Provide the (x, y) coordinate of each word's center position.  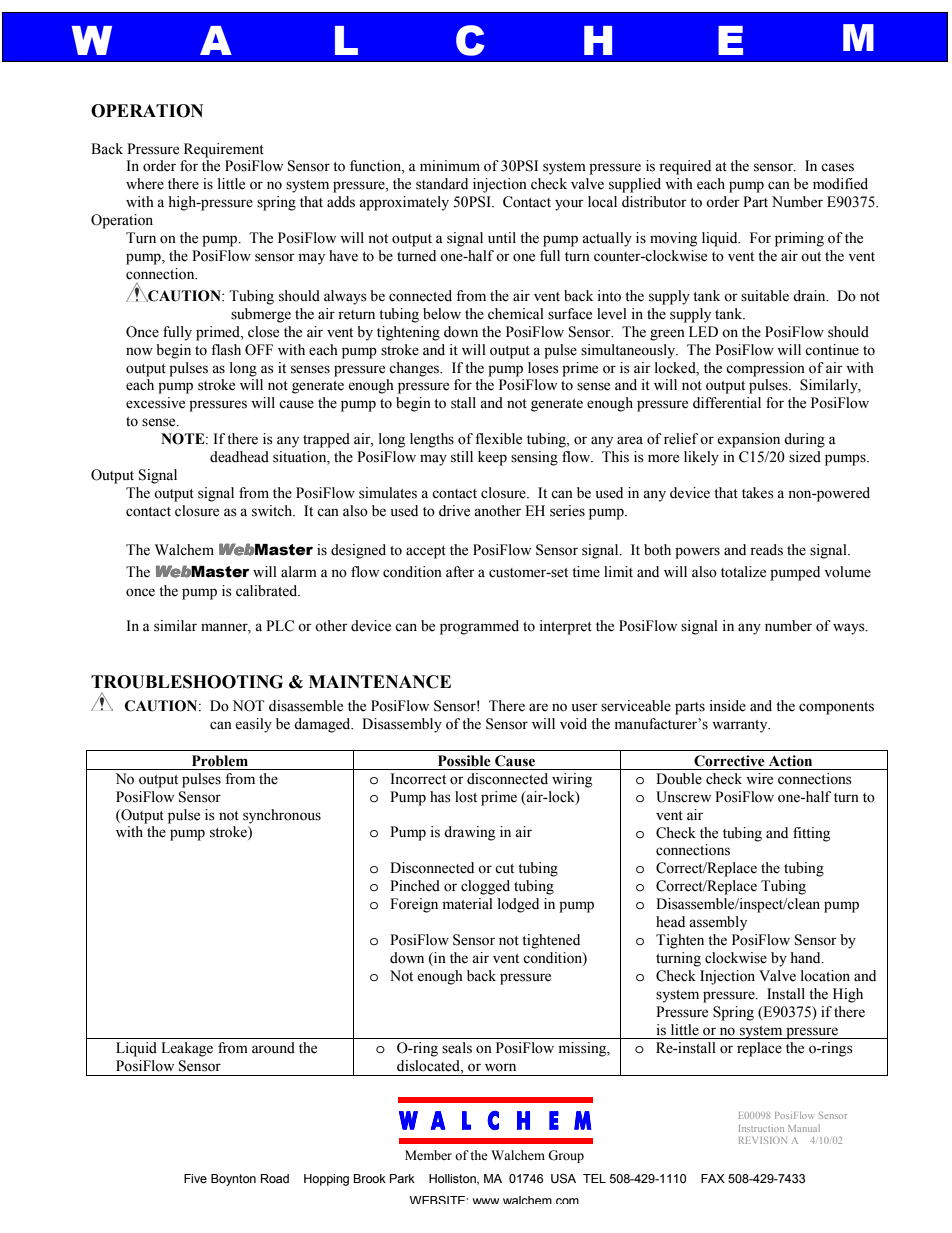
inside (727, 706)
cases (837, 167)
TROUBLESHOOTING (187, 682)
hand (807, 957)
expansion (748, 440)
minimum (450, 165)
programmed (479, 627)
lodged (518, 905)
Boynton (233, 1180)
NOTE (184, 439)
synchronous (282, 816)
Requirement (224, 150)
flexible (498, 439)
